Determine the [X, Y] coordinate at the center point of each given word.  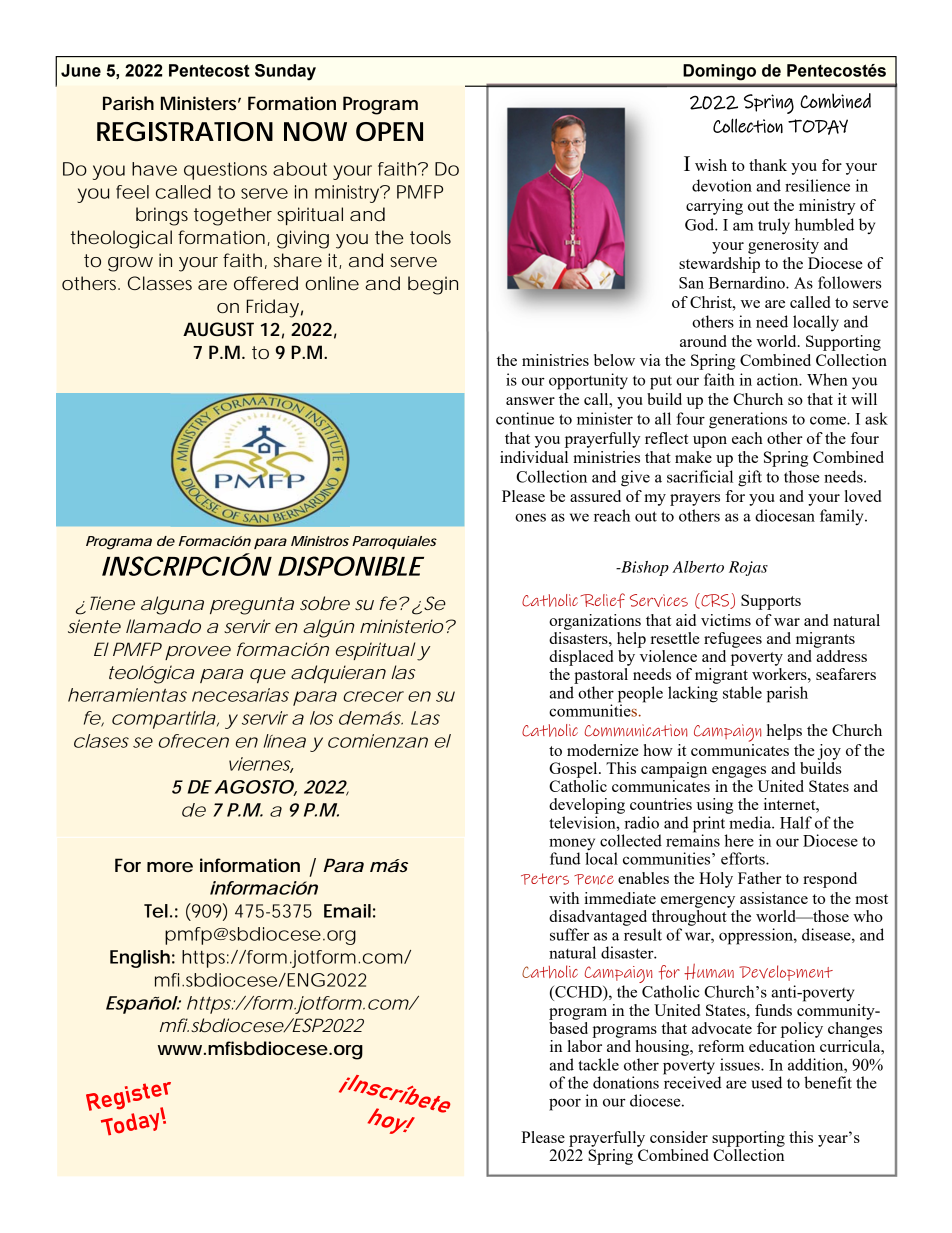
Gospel [574, 770]
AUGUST [218, 329]
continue [525, 418]
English [140, 959]
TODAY [818, 127]
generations [748, 420]
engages [739, 772]
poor [565, 1104]
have [154, 169]
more [170, 867]
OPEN [389, 132]
